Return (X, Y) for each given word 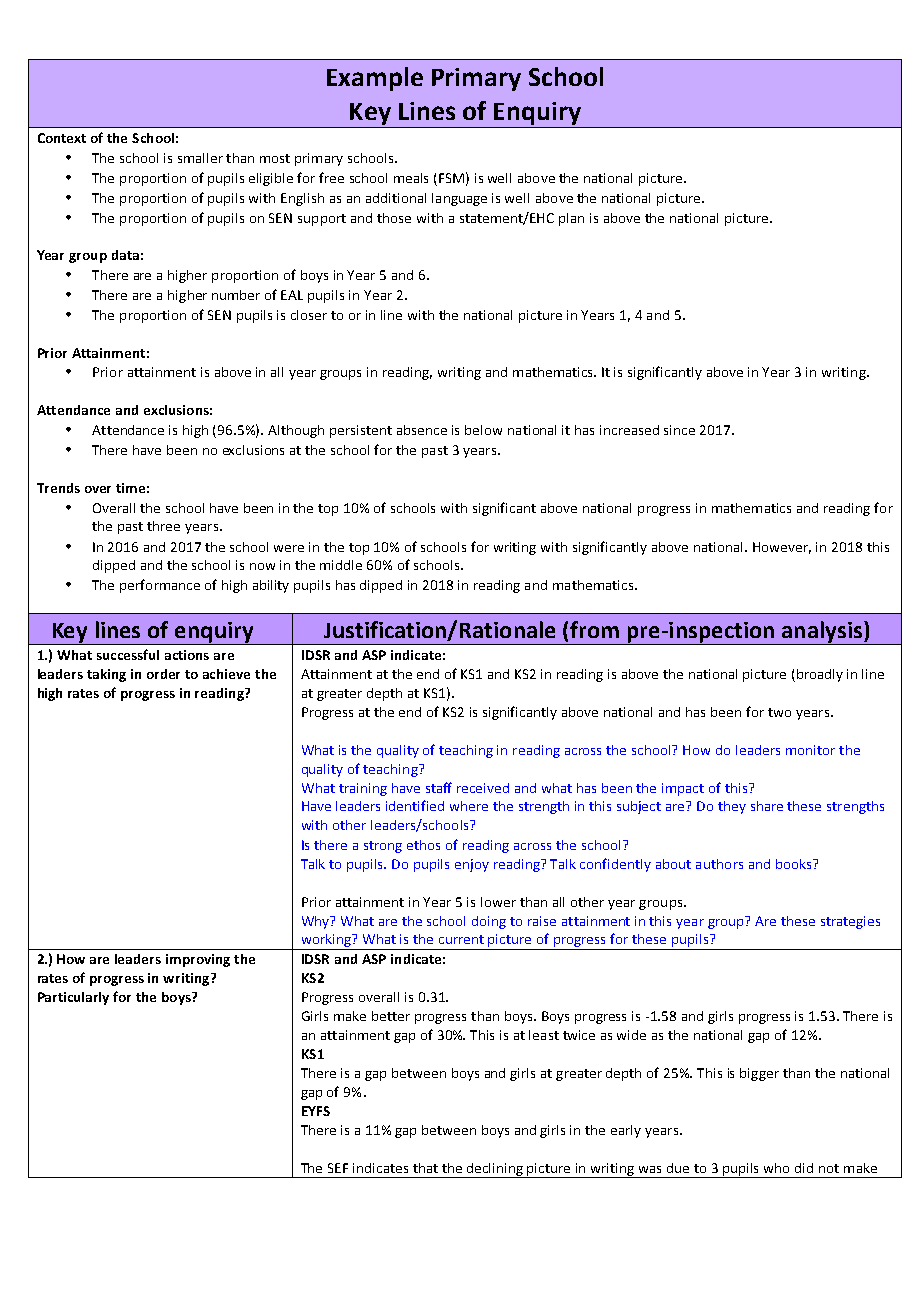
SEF (338, 1168)
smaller (200, 158)
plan (571, 219)
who (776, 1168)
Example (375, 79)
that (425, 1168)
